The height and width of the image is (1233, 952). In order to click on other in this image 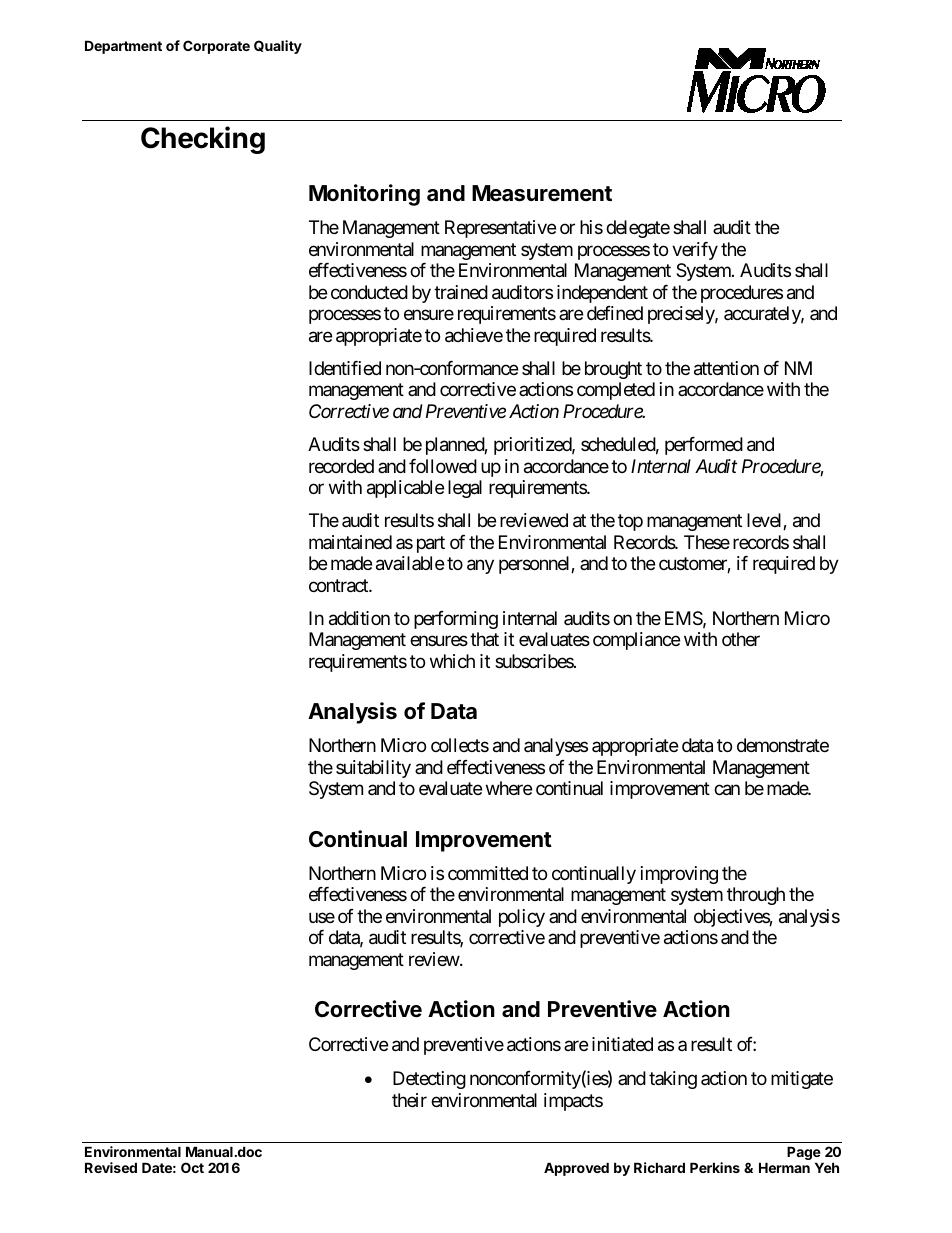, I will do `click(741, 639)`.
